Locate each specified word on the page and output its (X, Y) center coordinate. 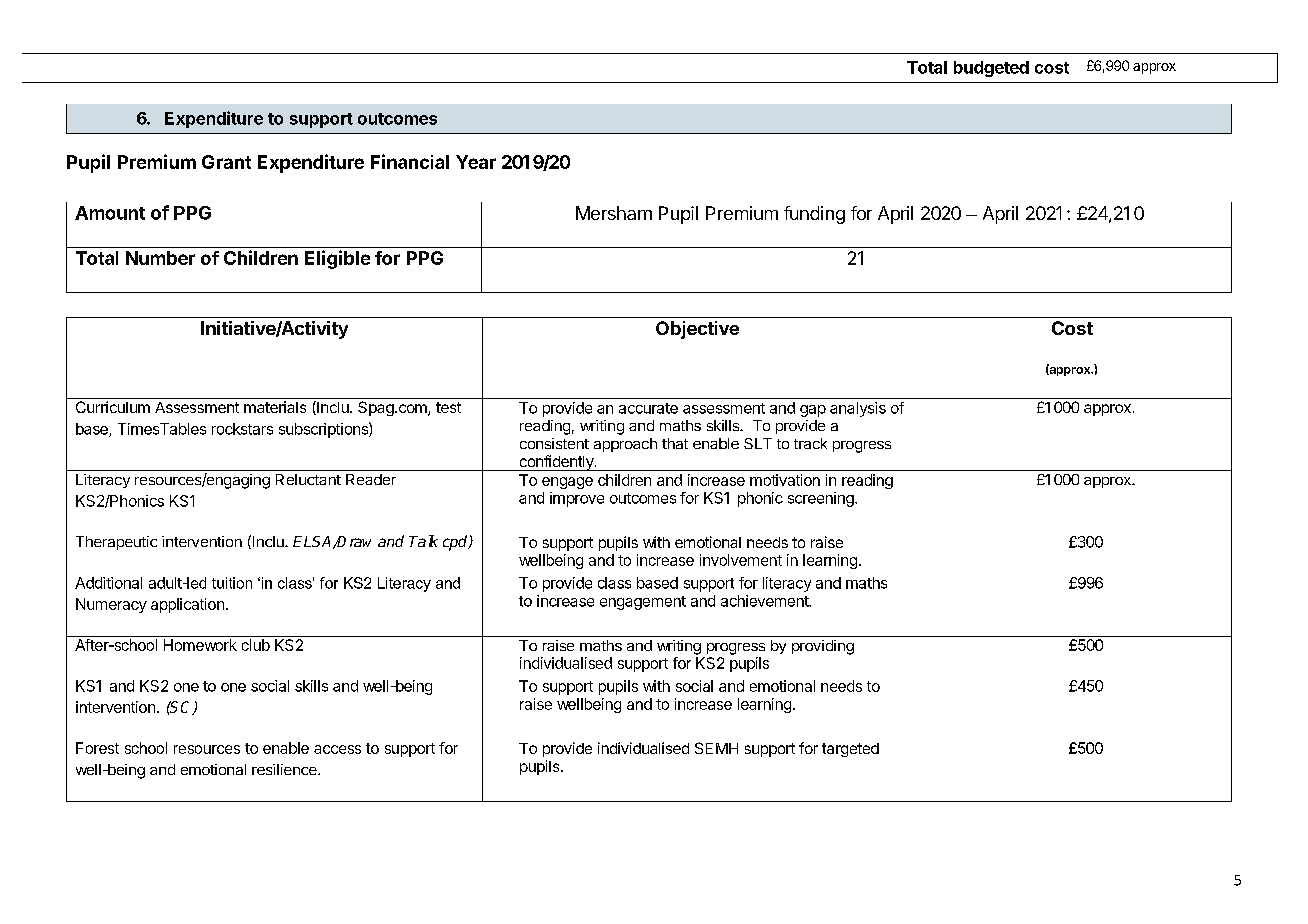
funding (814, 215)
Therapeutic (116, 543)
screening (822, 499)
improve (577, 499)
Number (160, 258)
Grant (226, 162)
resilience (285, 769)
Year (476, 162)
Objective (697, 330)
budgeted (991, 69)
